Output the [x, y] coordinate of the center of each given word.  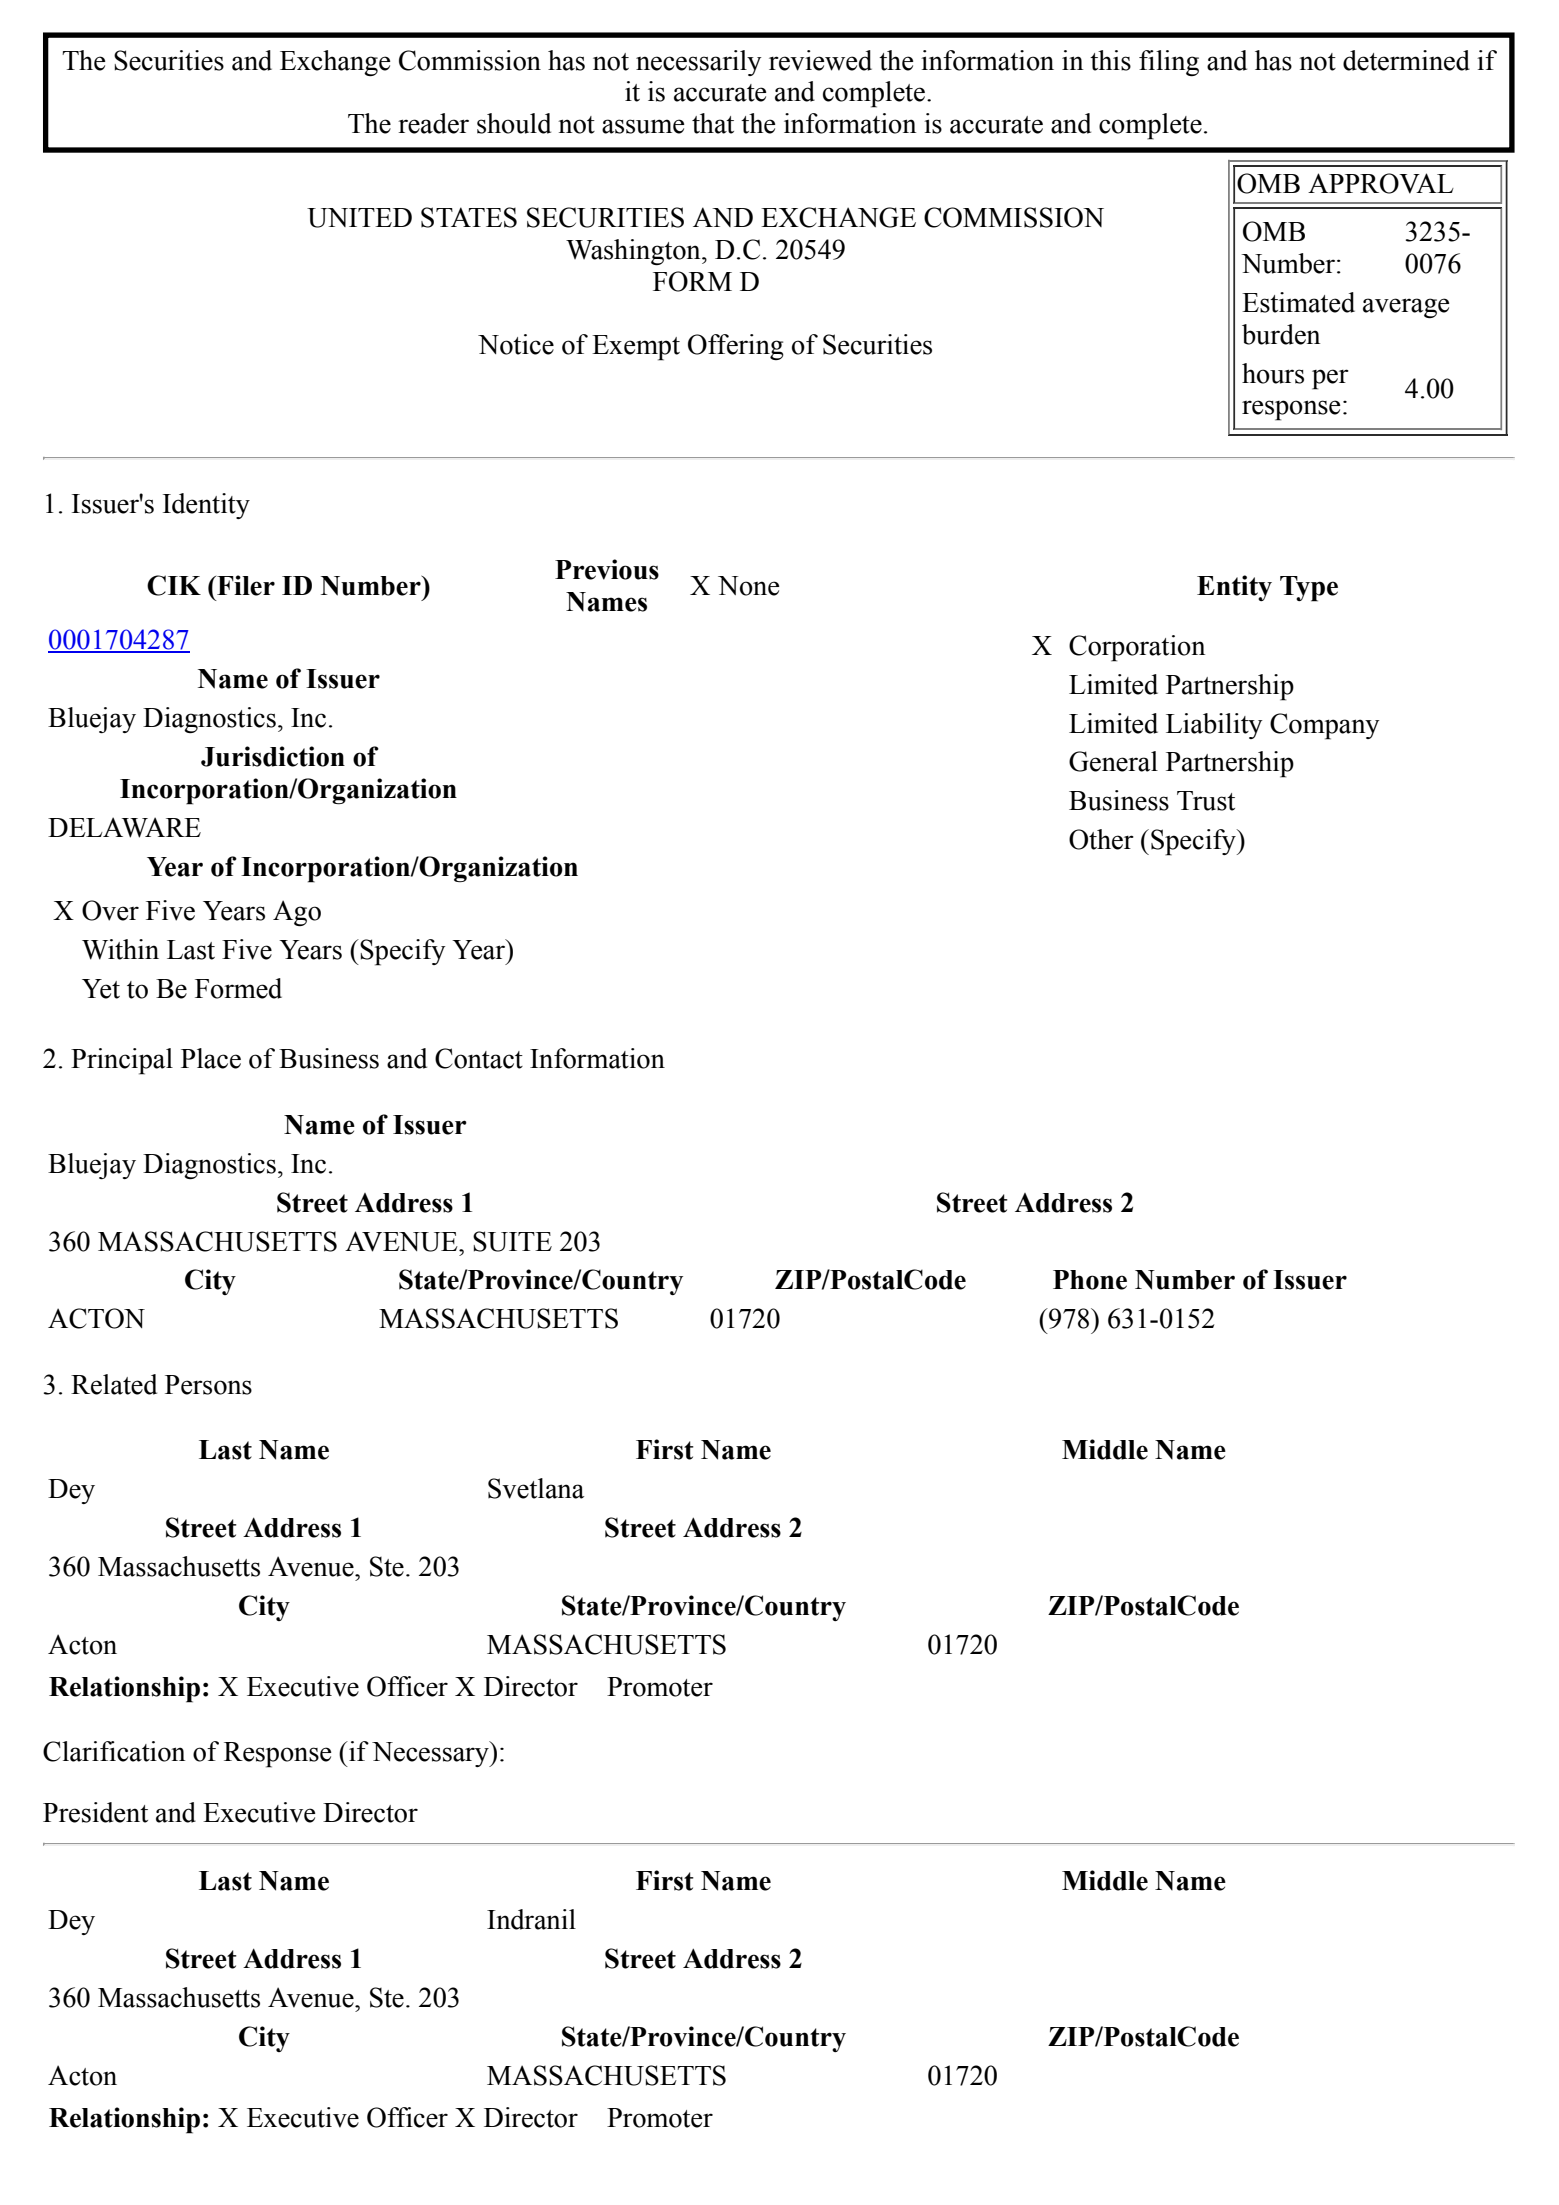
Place [211, 1058]
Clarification [114, 1751]
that [713, 123]
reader [433, 123]
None [749, 586]
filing [1169, 63]
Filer [245, 585]
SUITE [512, 1241]
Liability [1214, 726]
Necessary [431, 1754]
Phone [1090, 1280]
